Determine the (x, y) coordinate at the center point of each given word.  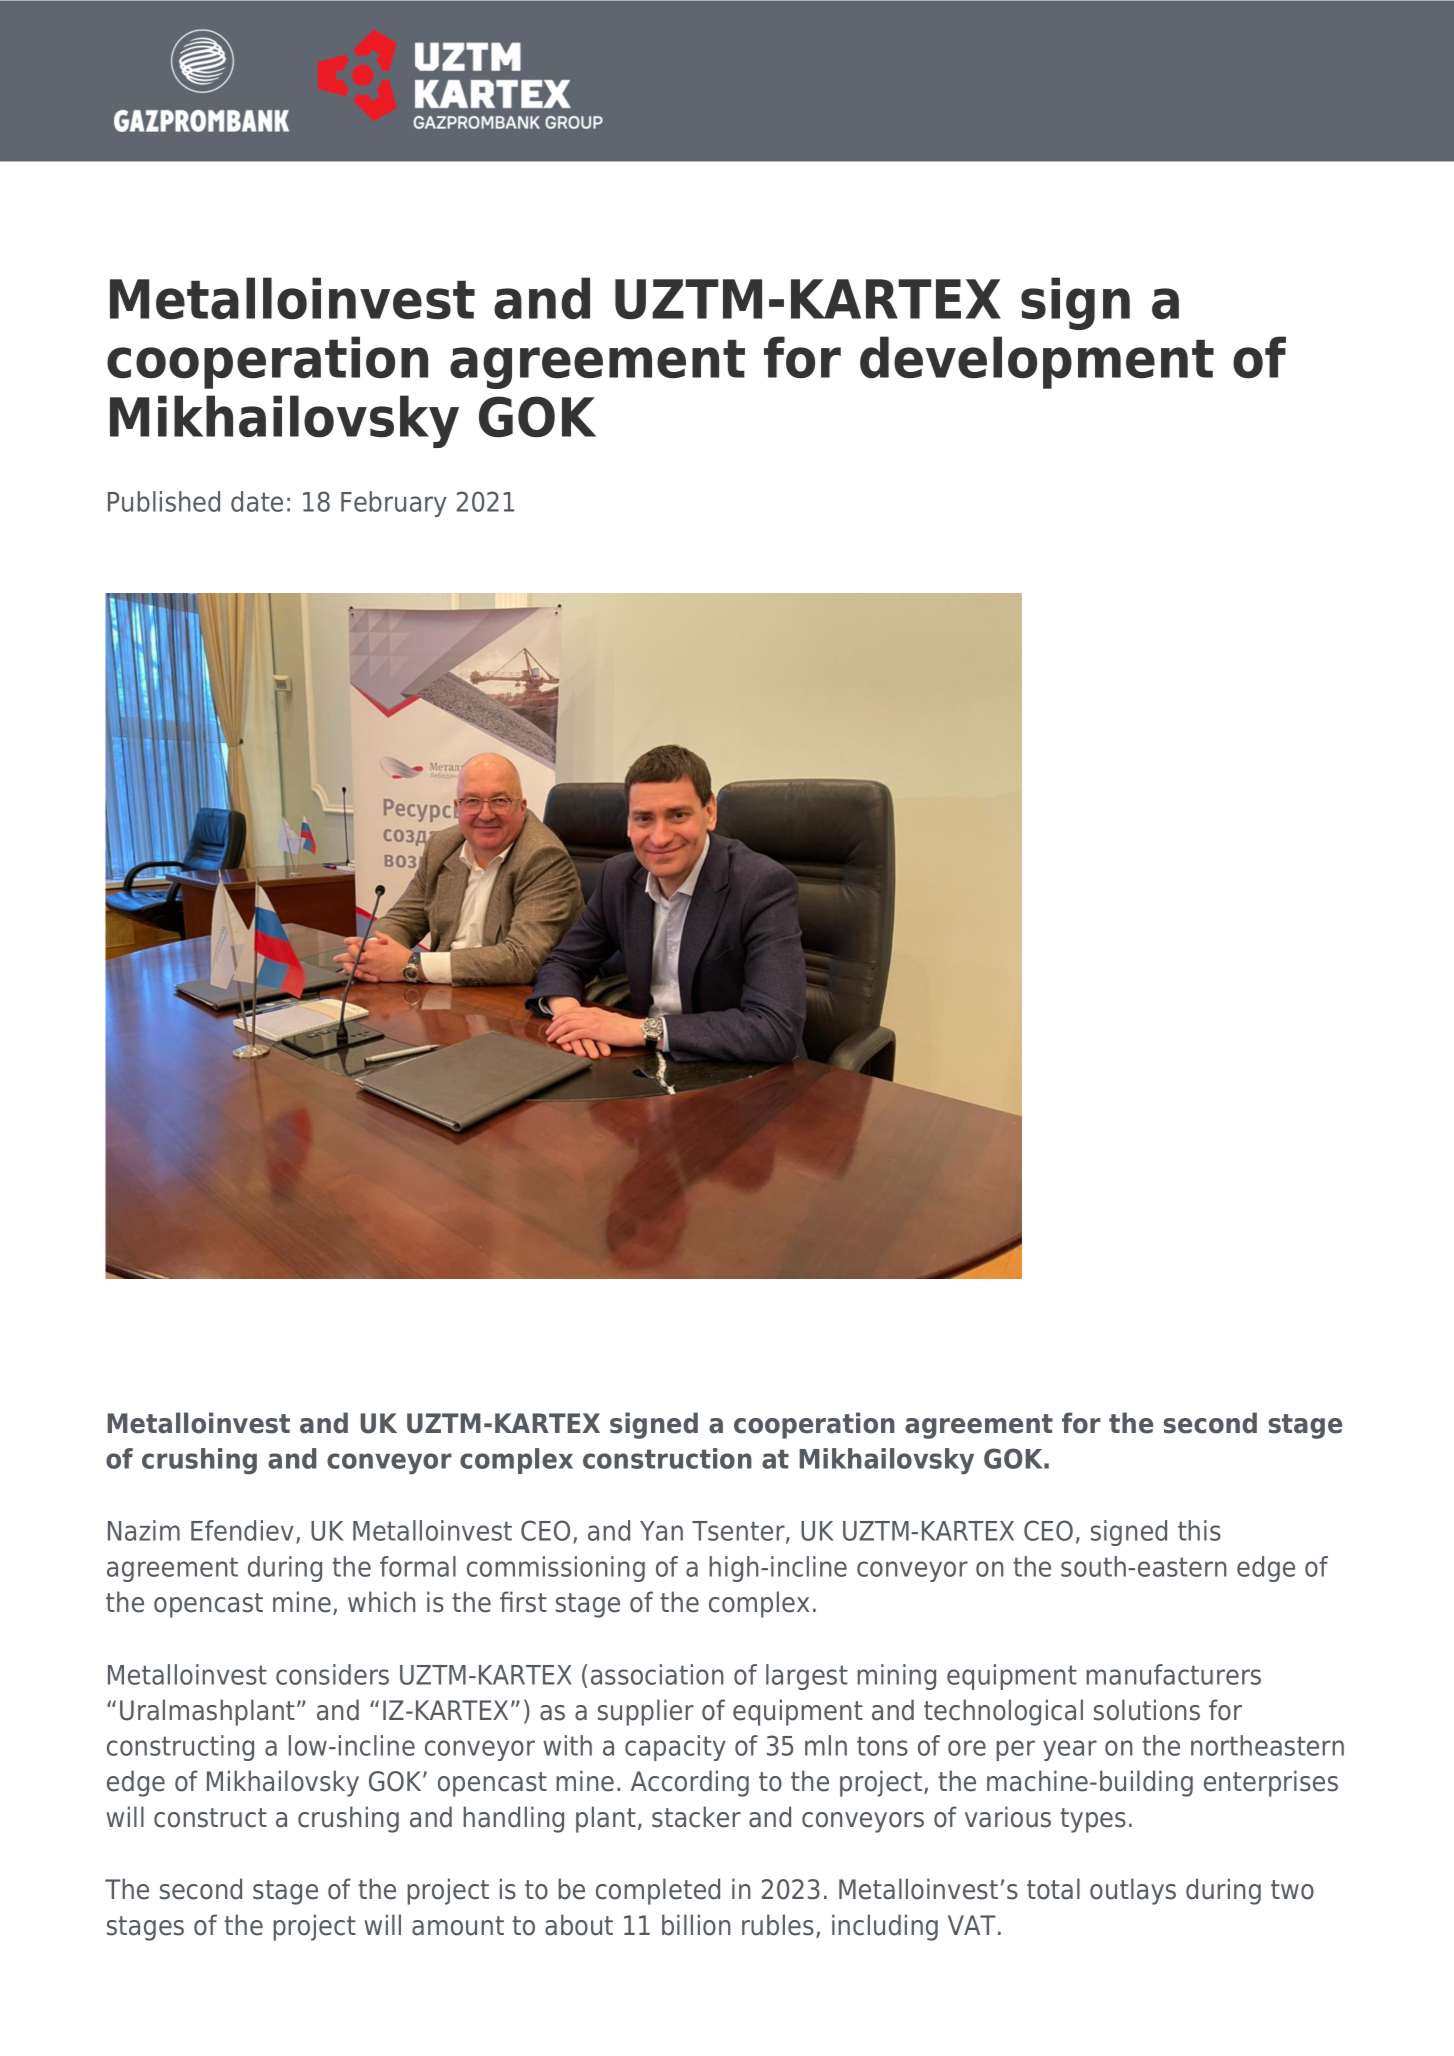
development (1037, 362)
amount (458, 1926)
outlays (1133, 1891)
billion (696, 1925)
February (394, 504)
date (257, 501)
